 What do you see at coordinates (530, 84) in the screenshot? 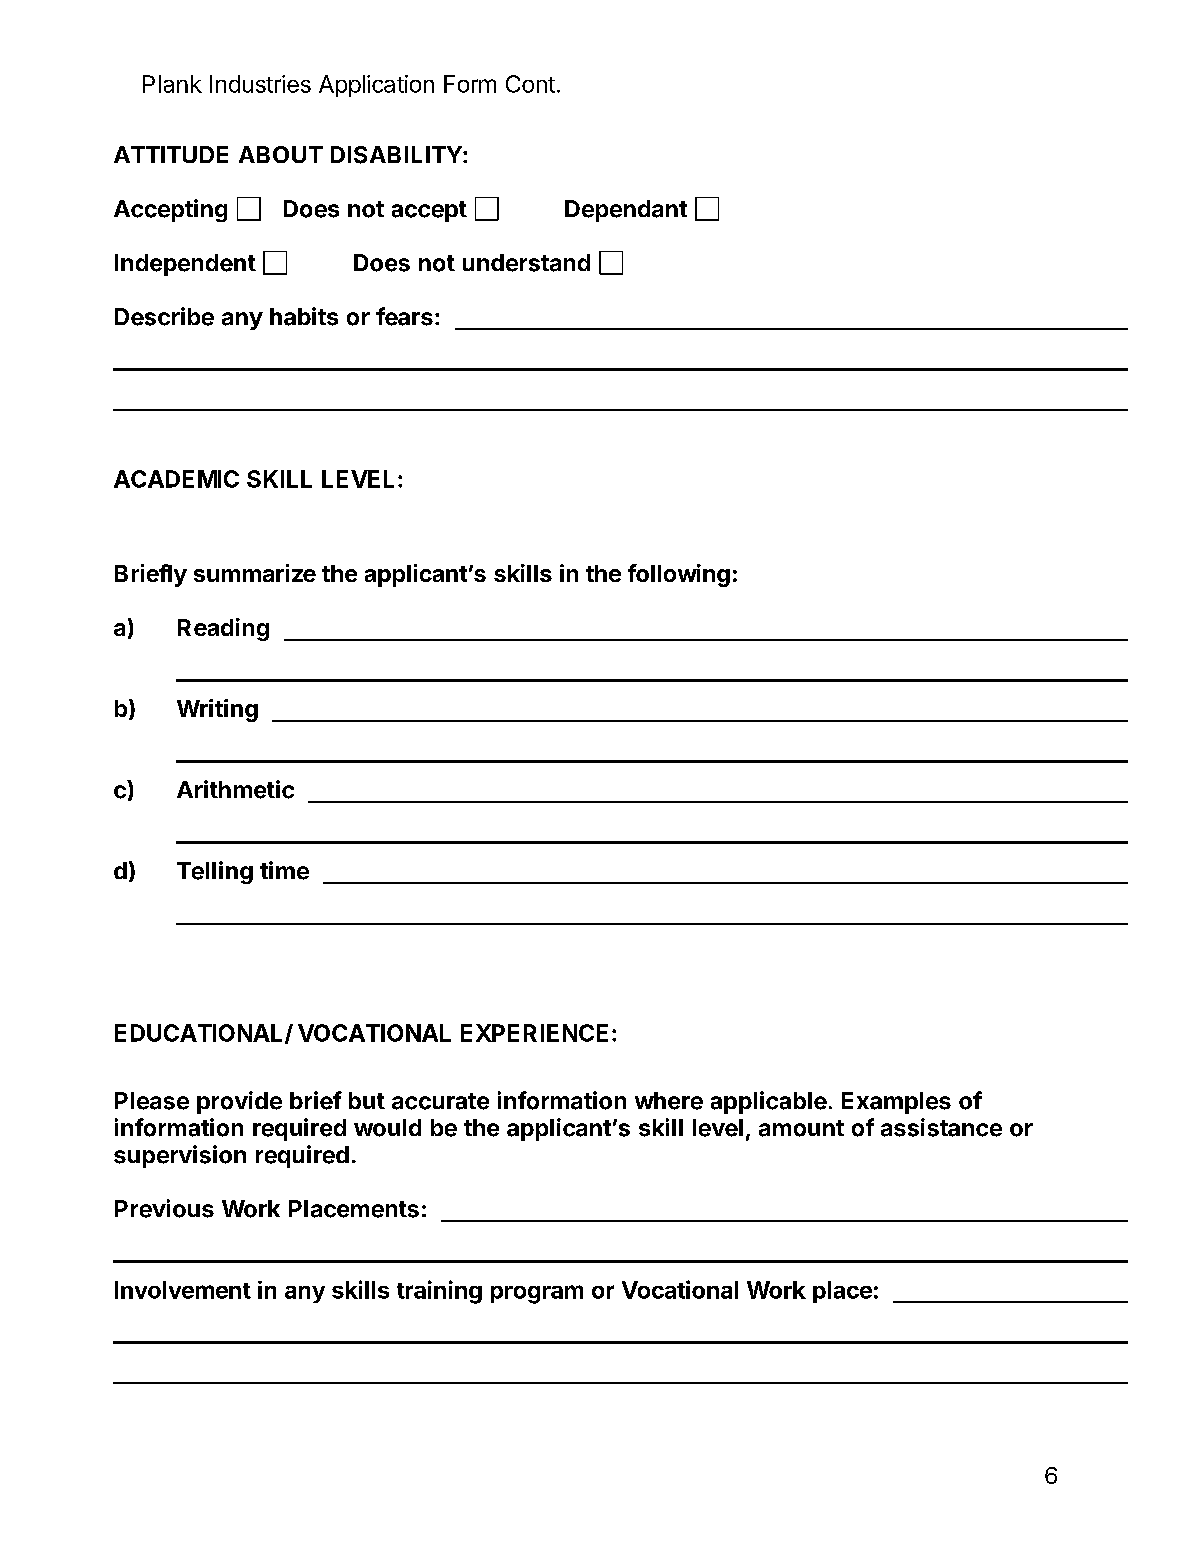
I see `Cont` at bounding box center [530, 84].
